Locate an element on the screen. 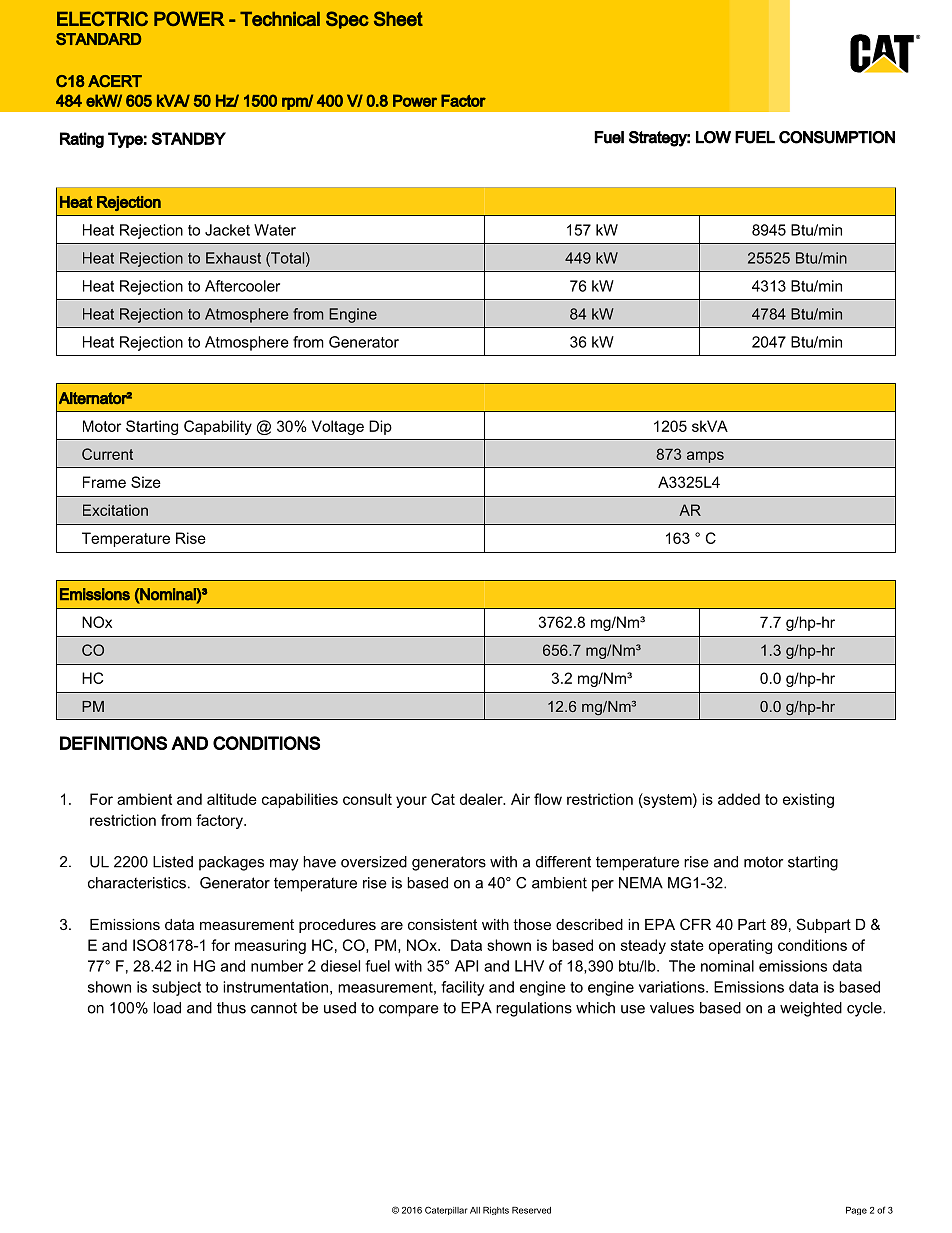  altitude is located at coordinates (232, 799).
